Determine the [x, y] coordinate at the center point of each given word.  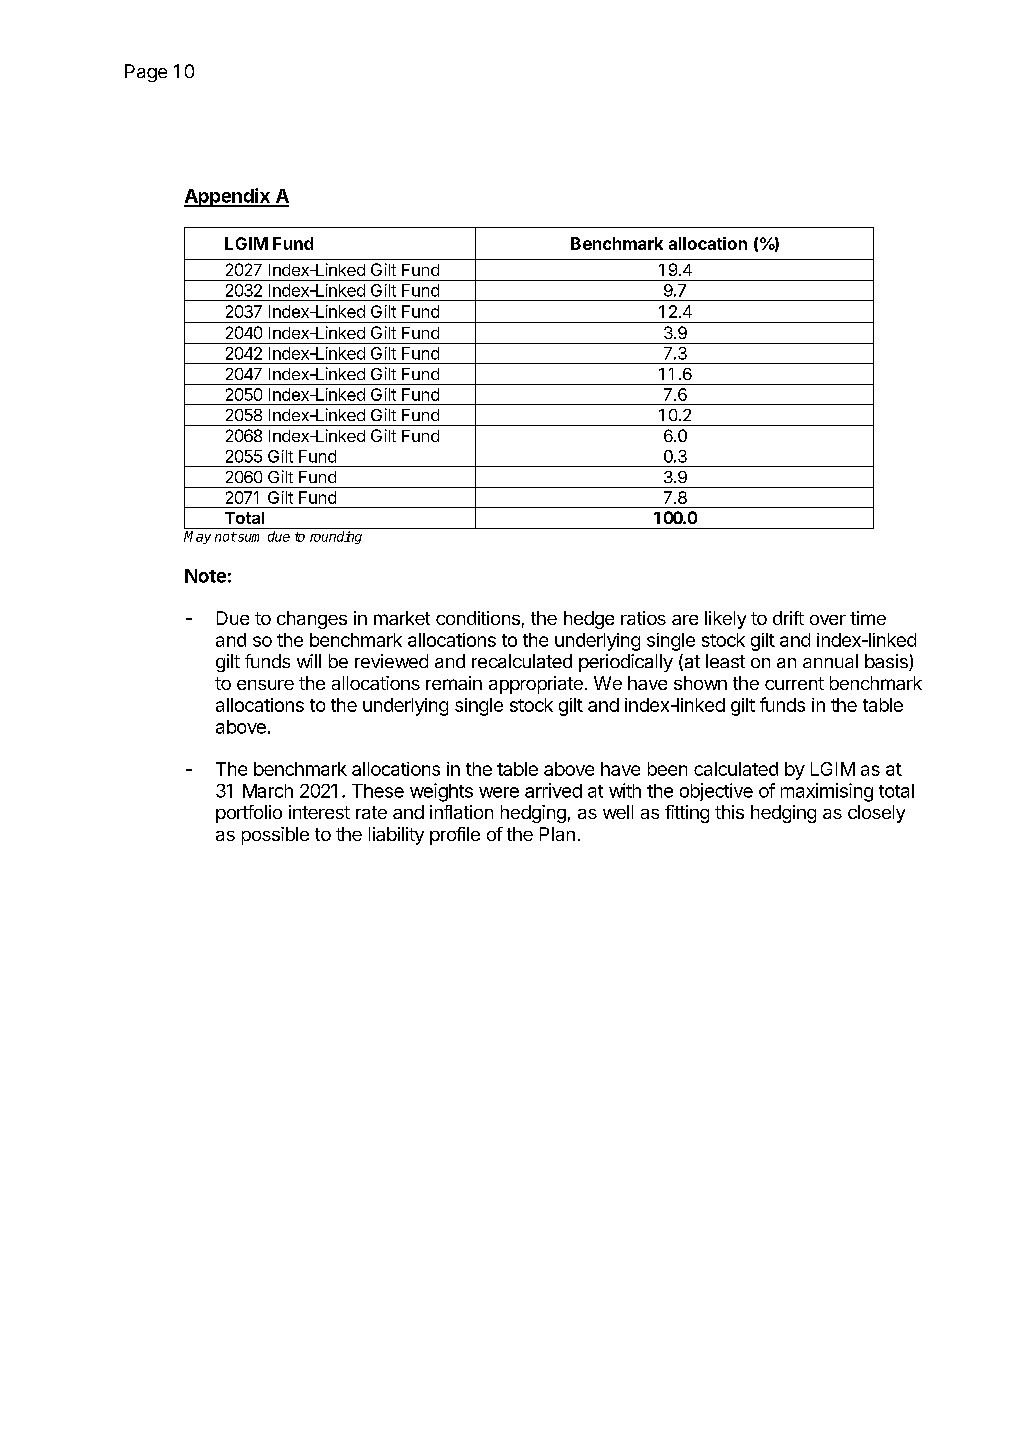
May [197, 537]
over [828, 620]
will [309, 661]
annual [830, 661]
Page [146, 73]
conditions [478, 618]
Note [205, 576]
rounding [336, 537]
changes [312, 620]
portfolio [249, 814]
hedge [589, 620]
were [499, 792]
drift [788, 618]
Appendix [228, 197]
